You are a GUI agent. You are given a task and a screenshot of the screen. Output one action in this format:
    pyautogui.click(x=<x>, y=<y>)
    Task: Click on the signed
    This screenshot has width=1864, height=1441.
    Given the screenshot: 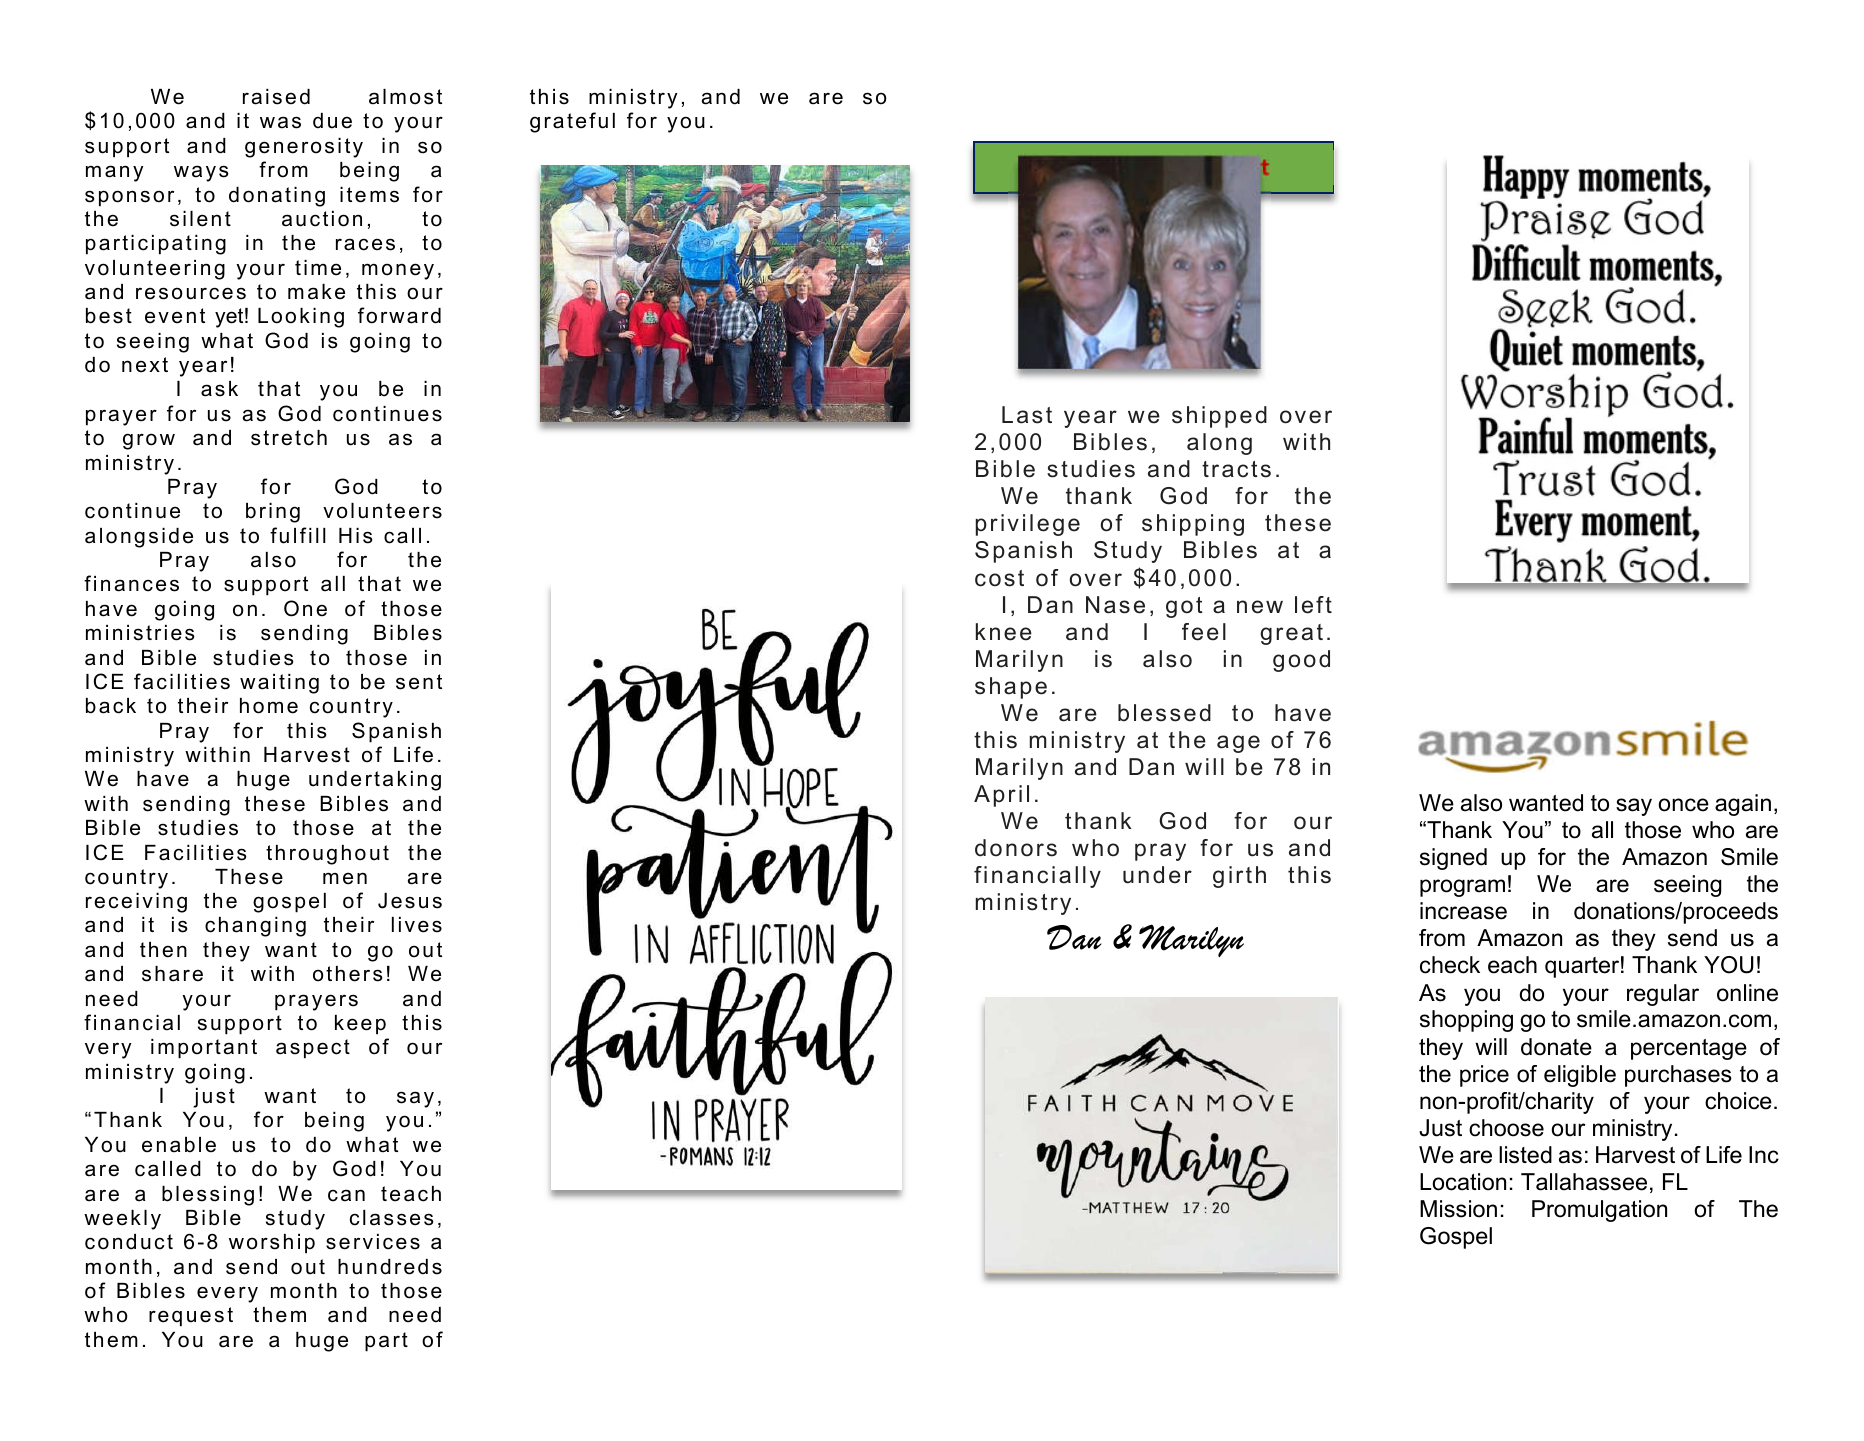 What is the action you would take?
    pyautogui.click(x=1453, y=859)
